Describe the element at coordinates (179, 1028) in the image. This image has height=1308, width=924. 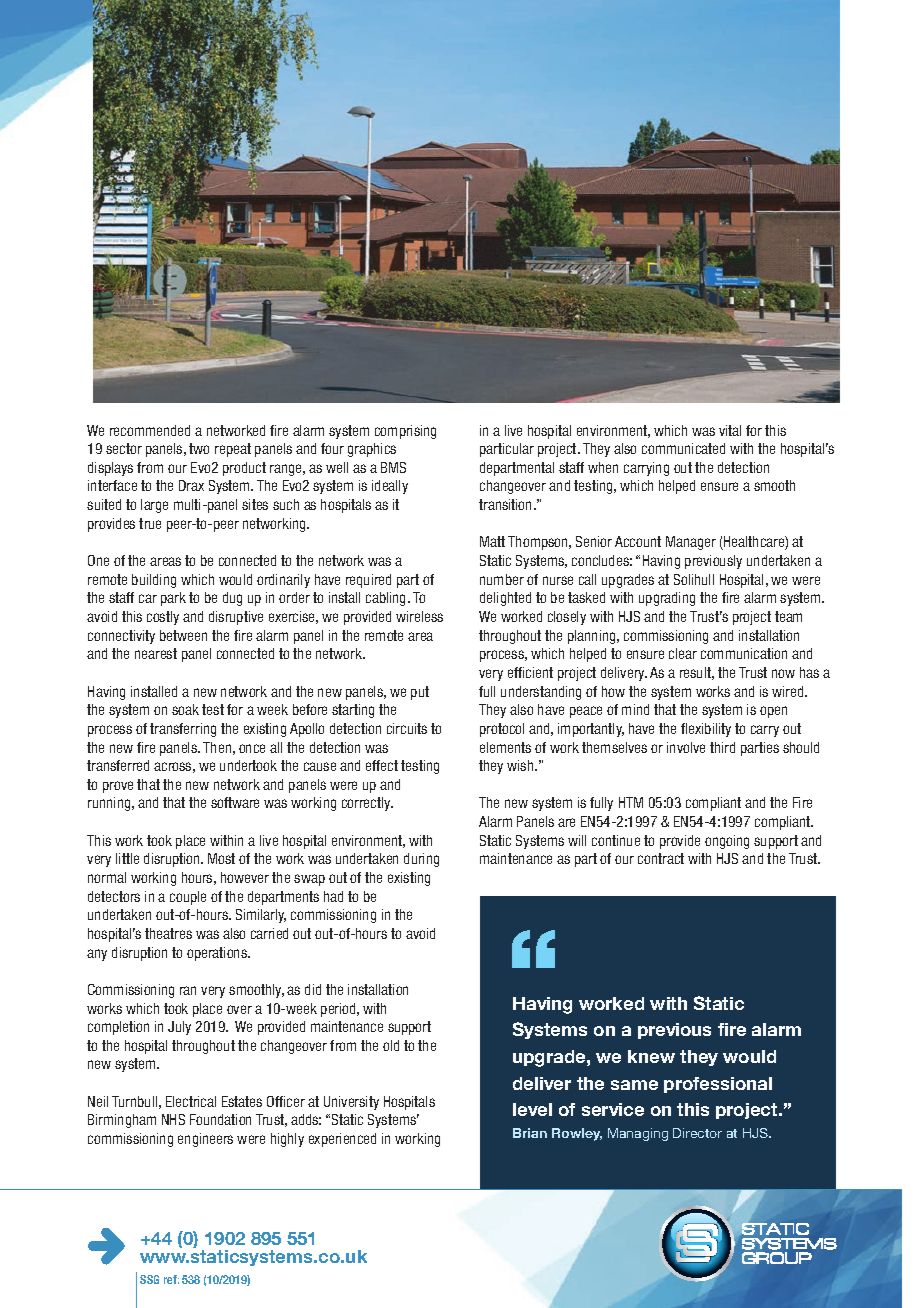
I see `July` at that location.
